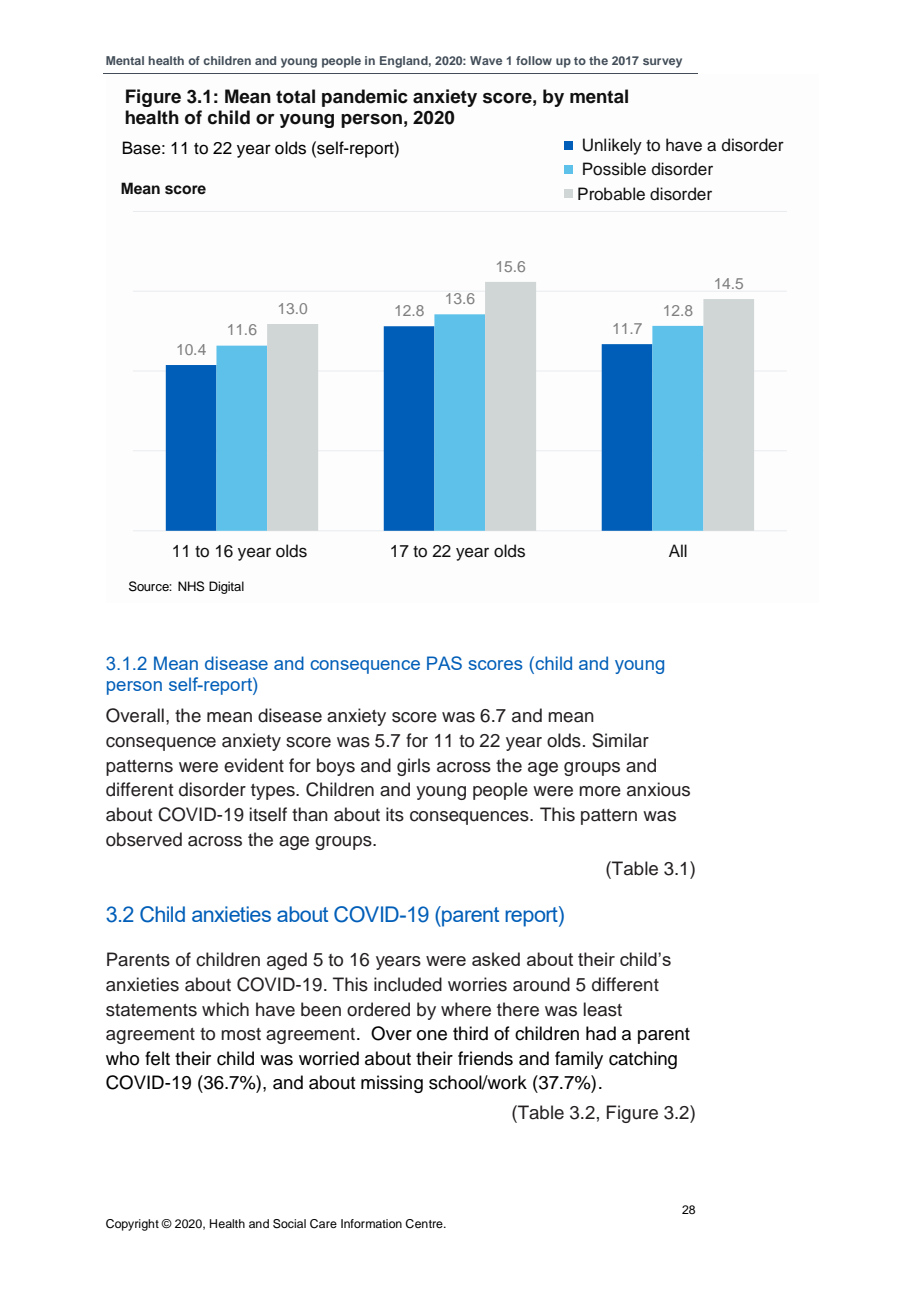 This screenshot has height=1308, width=924. What do you see at coordinates (413, 767) in the screenshot?
I see `girls` at bounding box center [413, 767].
